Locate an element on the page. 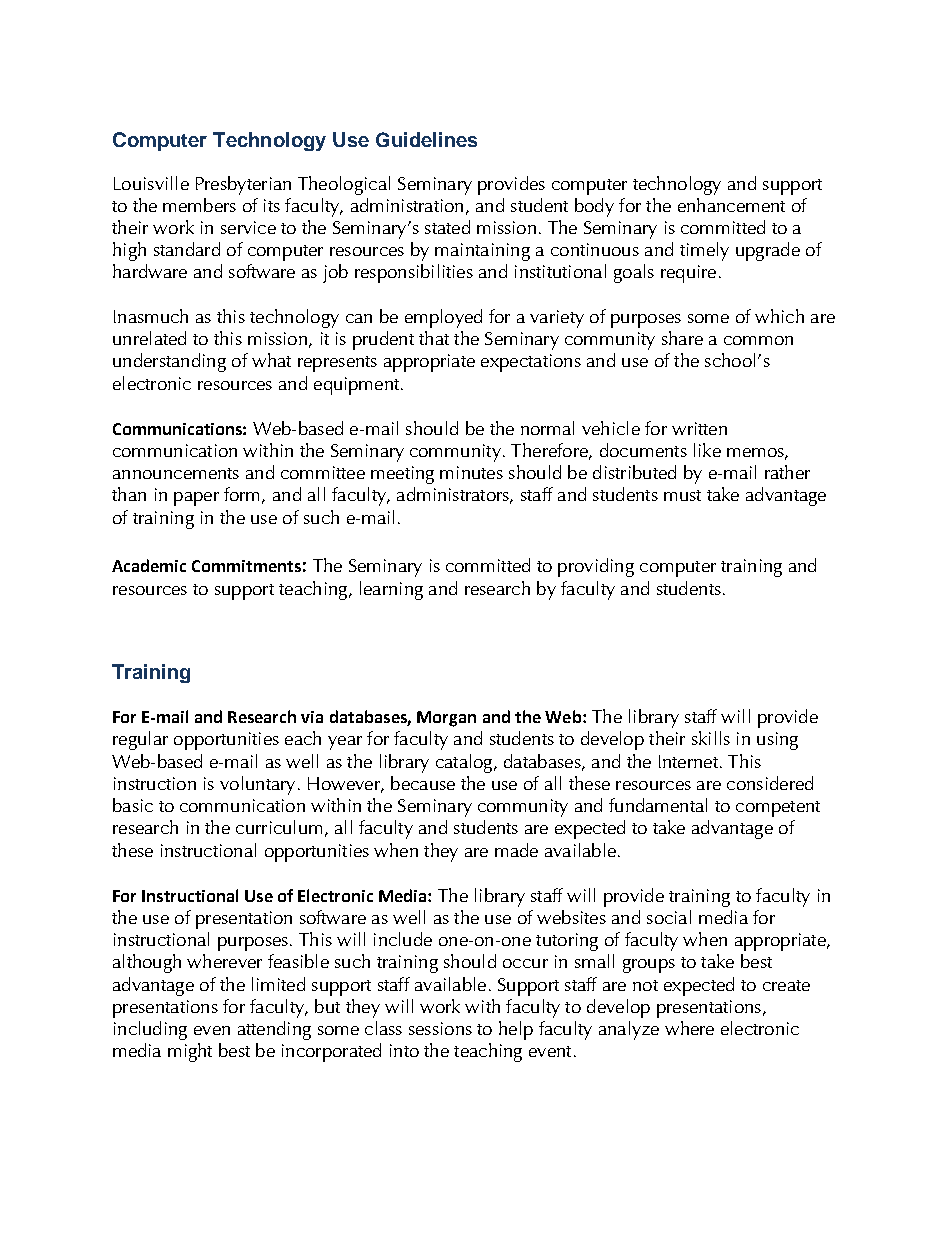  share is located at coordinates (682, 338).
